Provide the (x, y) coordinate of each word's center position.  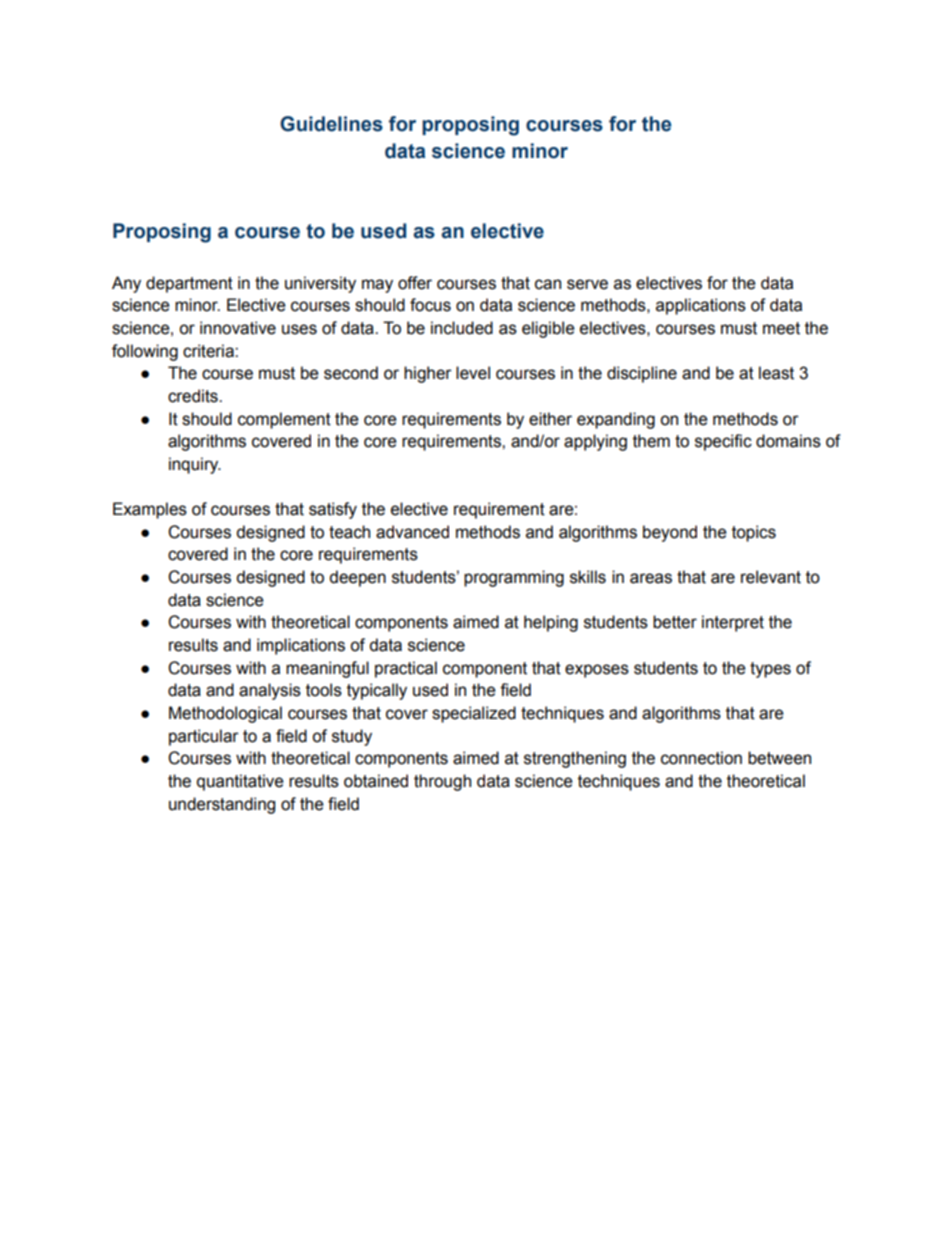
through (442, 782)
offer (415, 283)
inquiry (195, 465)
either (550, 419)
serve (587, 284)
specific (723, 442)
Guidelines (331, 124)
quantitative (240, 782)
